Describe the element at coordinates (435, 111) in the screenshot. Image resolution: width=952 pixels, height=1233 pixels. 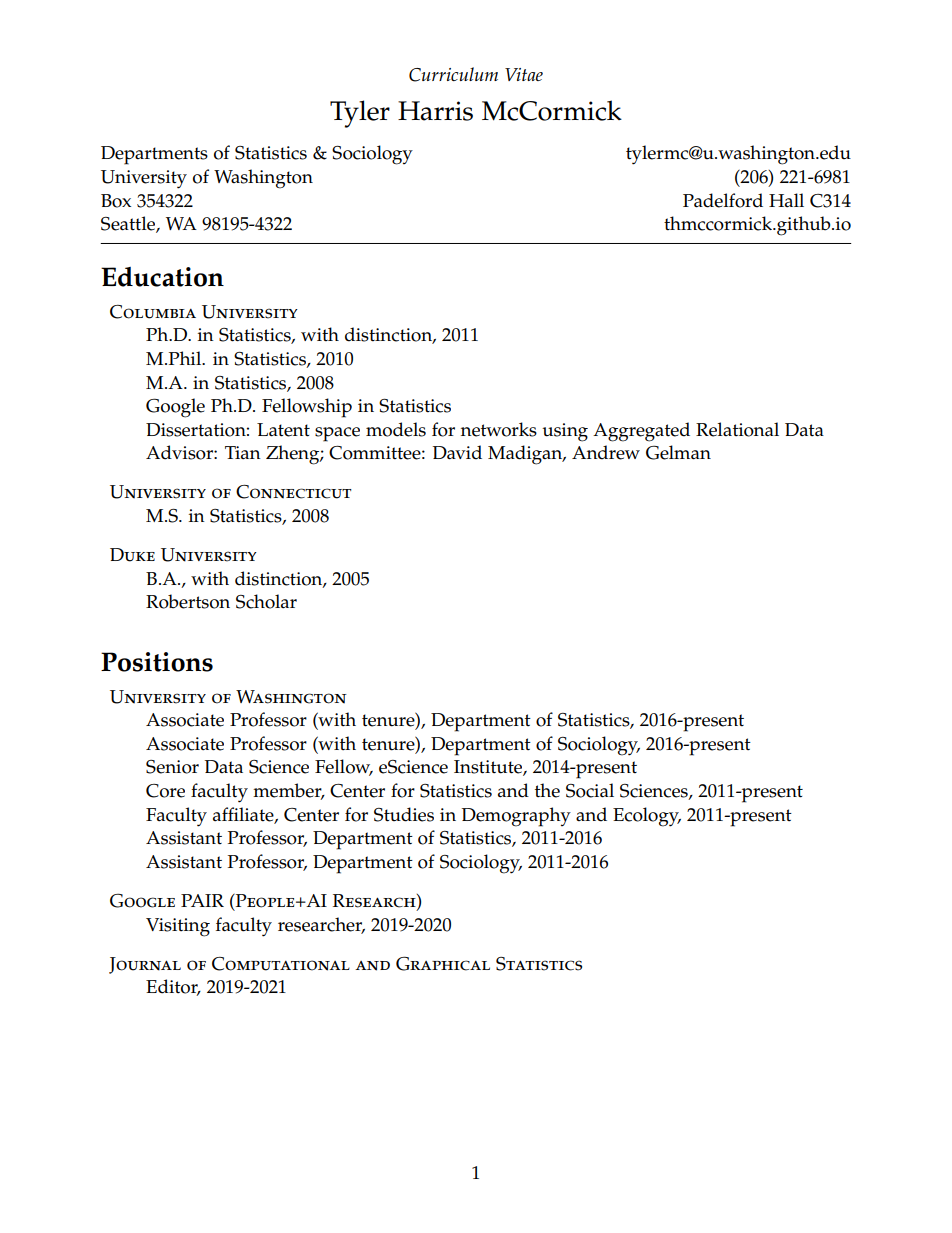
I see `Harris` at that location.
